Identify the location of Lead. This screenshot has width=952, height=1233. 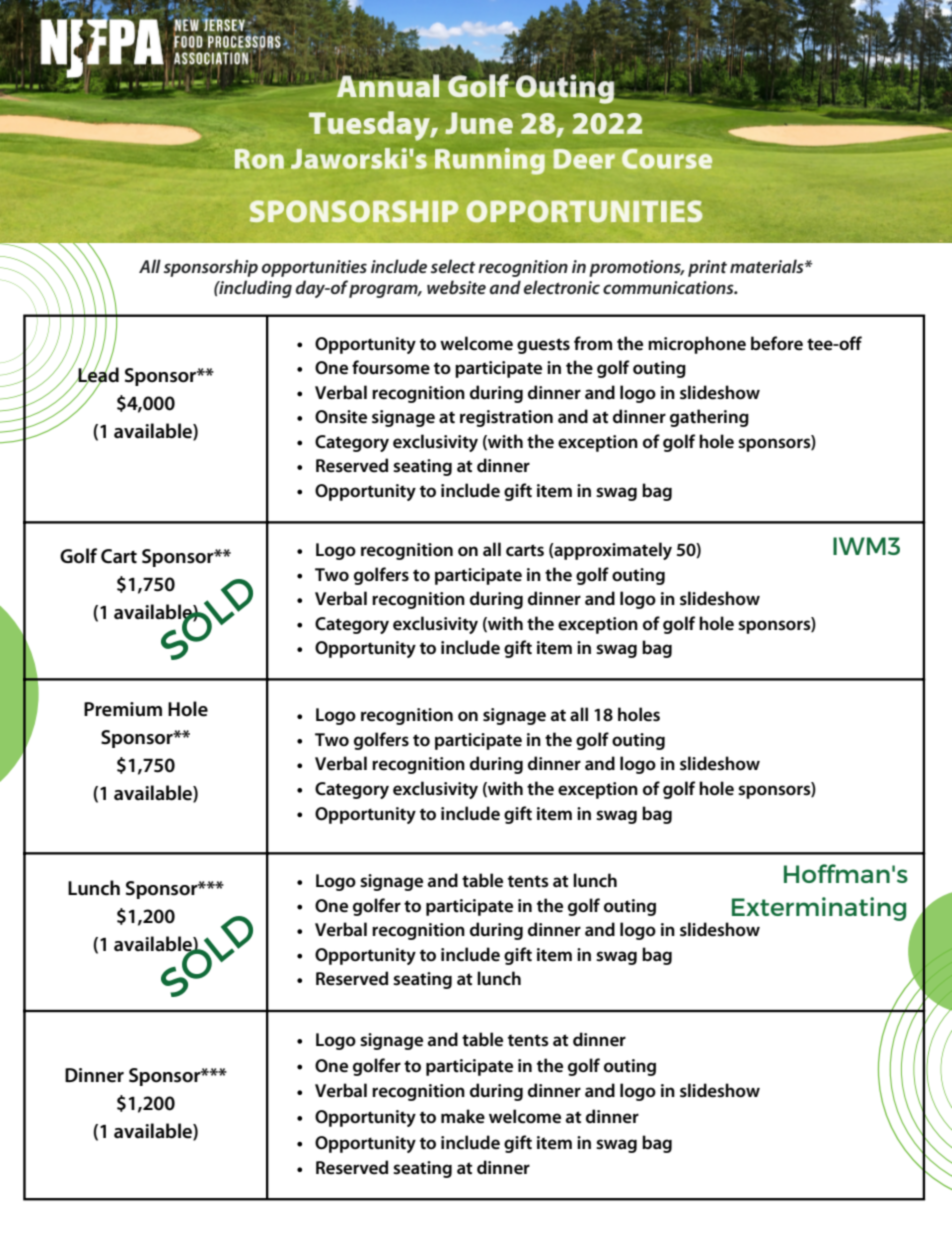
(97, 375).
